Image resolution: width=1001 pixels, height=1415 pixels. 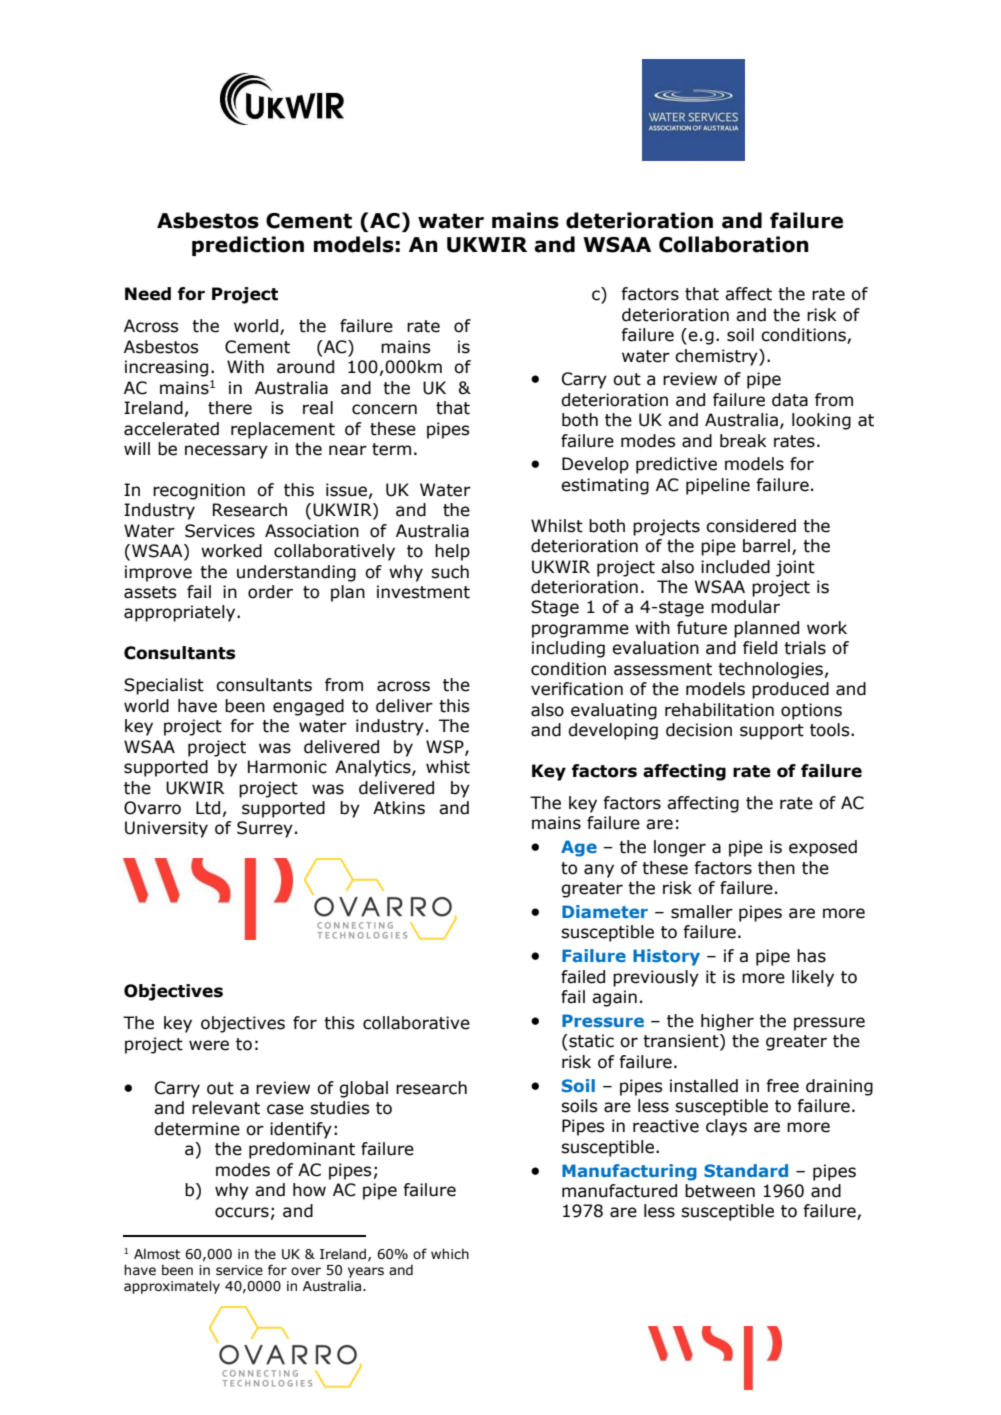 I want to click on whist, so click(x=448, y=767).
